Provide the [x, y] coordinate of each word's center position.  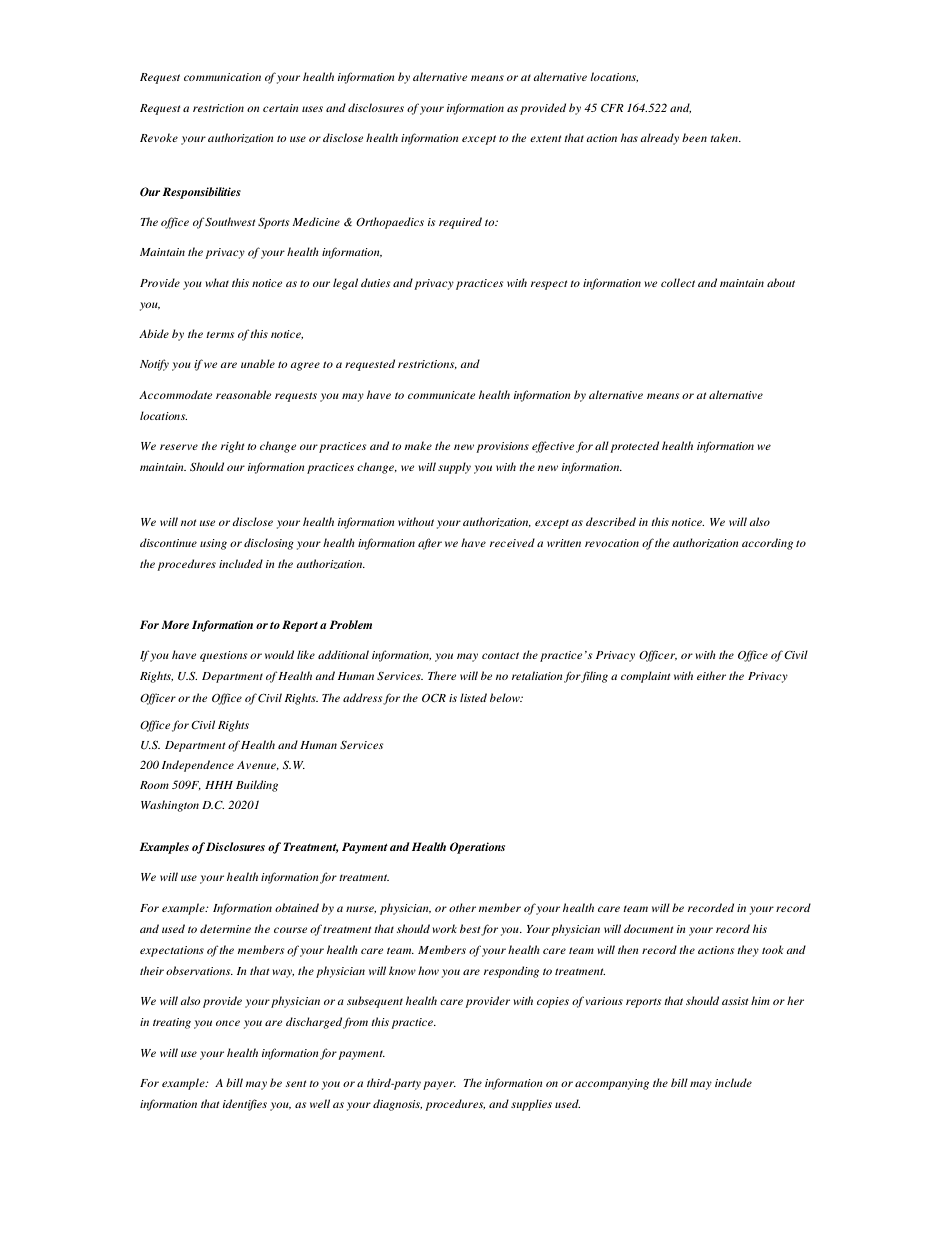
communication [222, 77]
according [767, 544]
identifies [245, 1105]
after [430, 544]
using [213, 544]
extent [545, 138]
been [694, 137]
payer [439, 1085]
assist [735, 1001]
